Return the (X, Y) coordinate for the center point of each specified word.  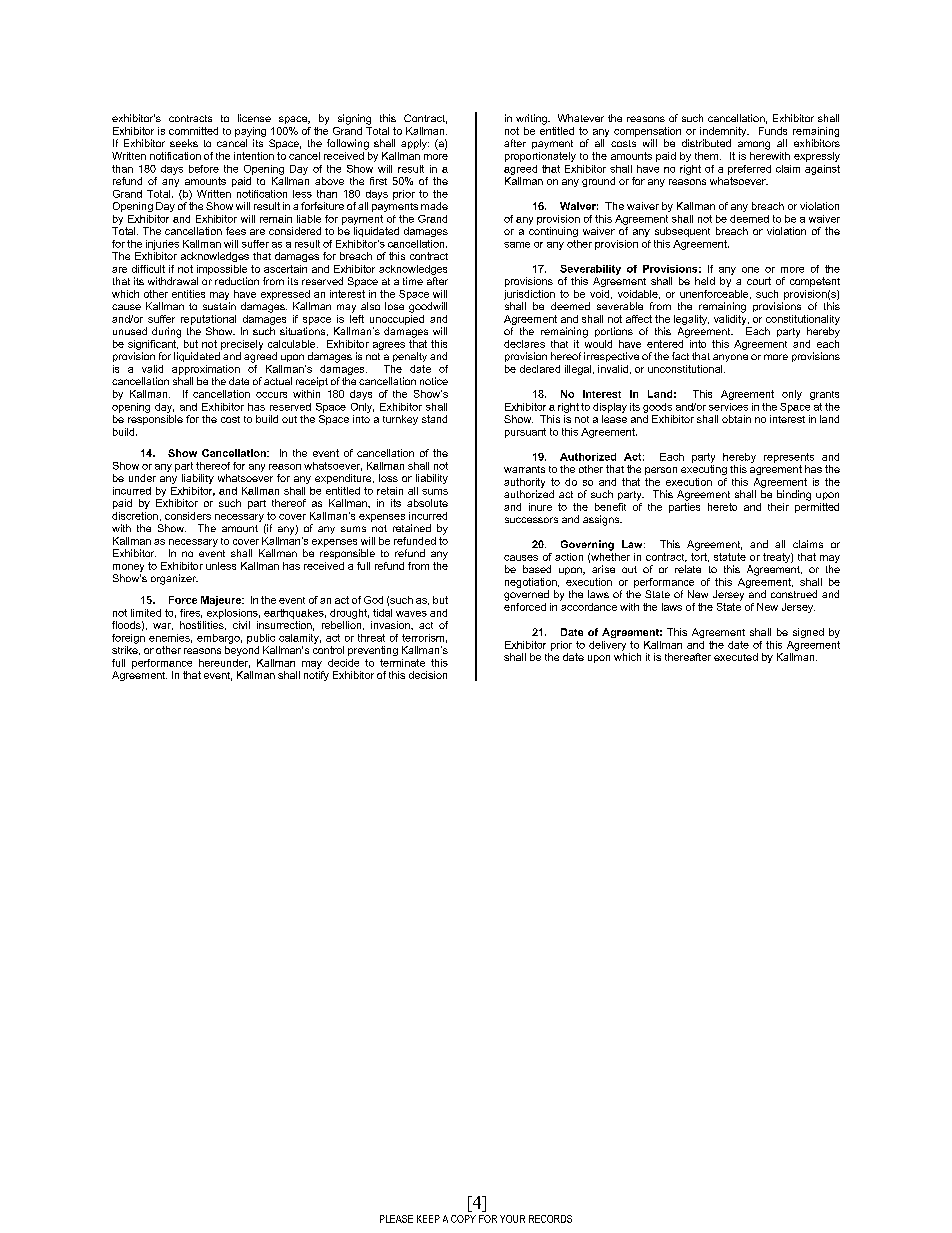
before (204, 169)
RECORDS (550, 1219)
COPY (463, 1219)
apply (415, 144)
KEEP (428, 1219)
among (754, 145)
